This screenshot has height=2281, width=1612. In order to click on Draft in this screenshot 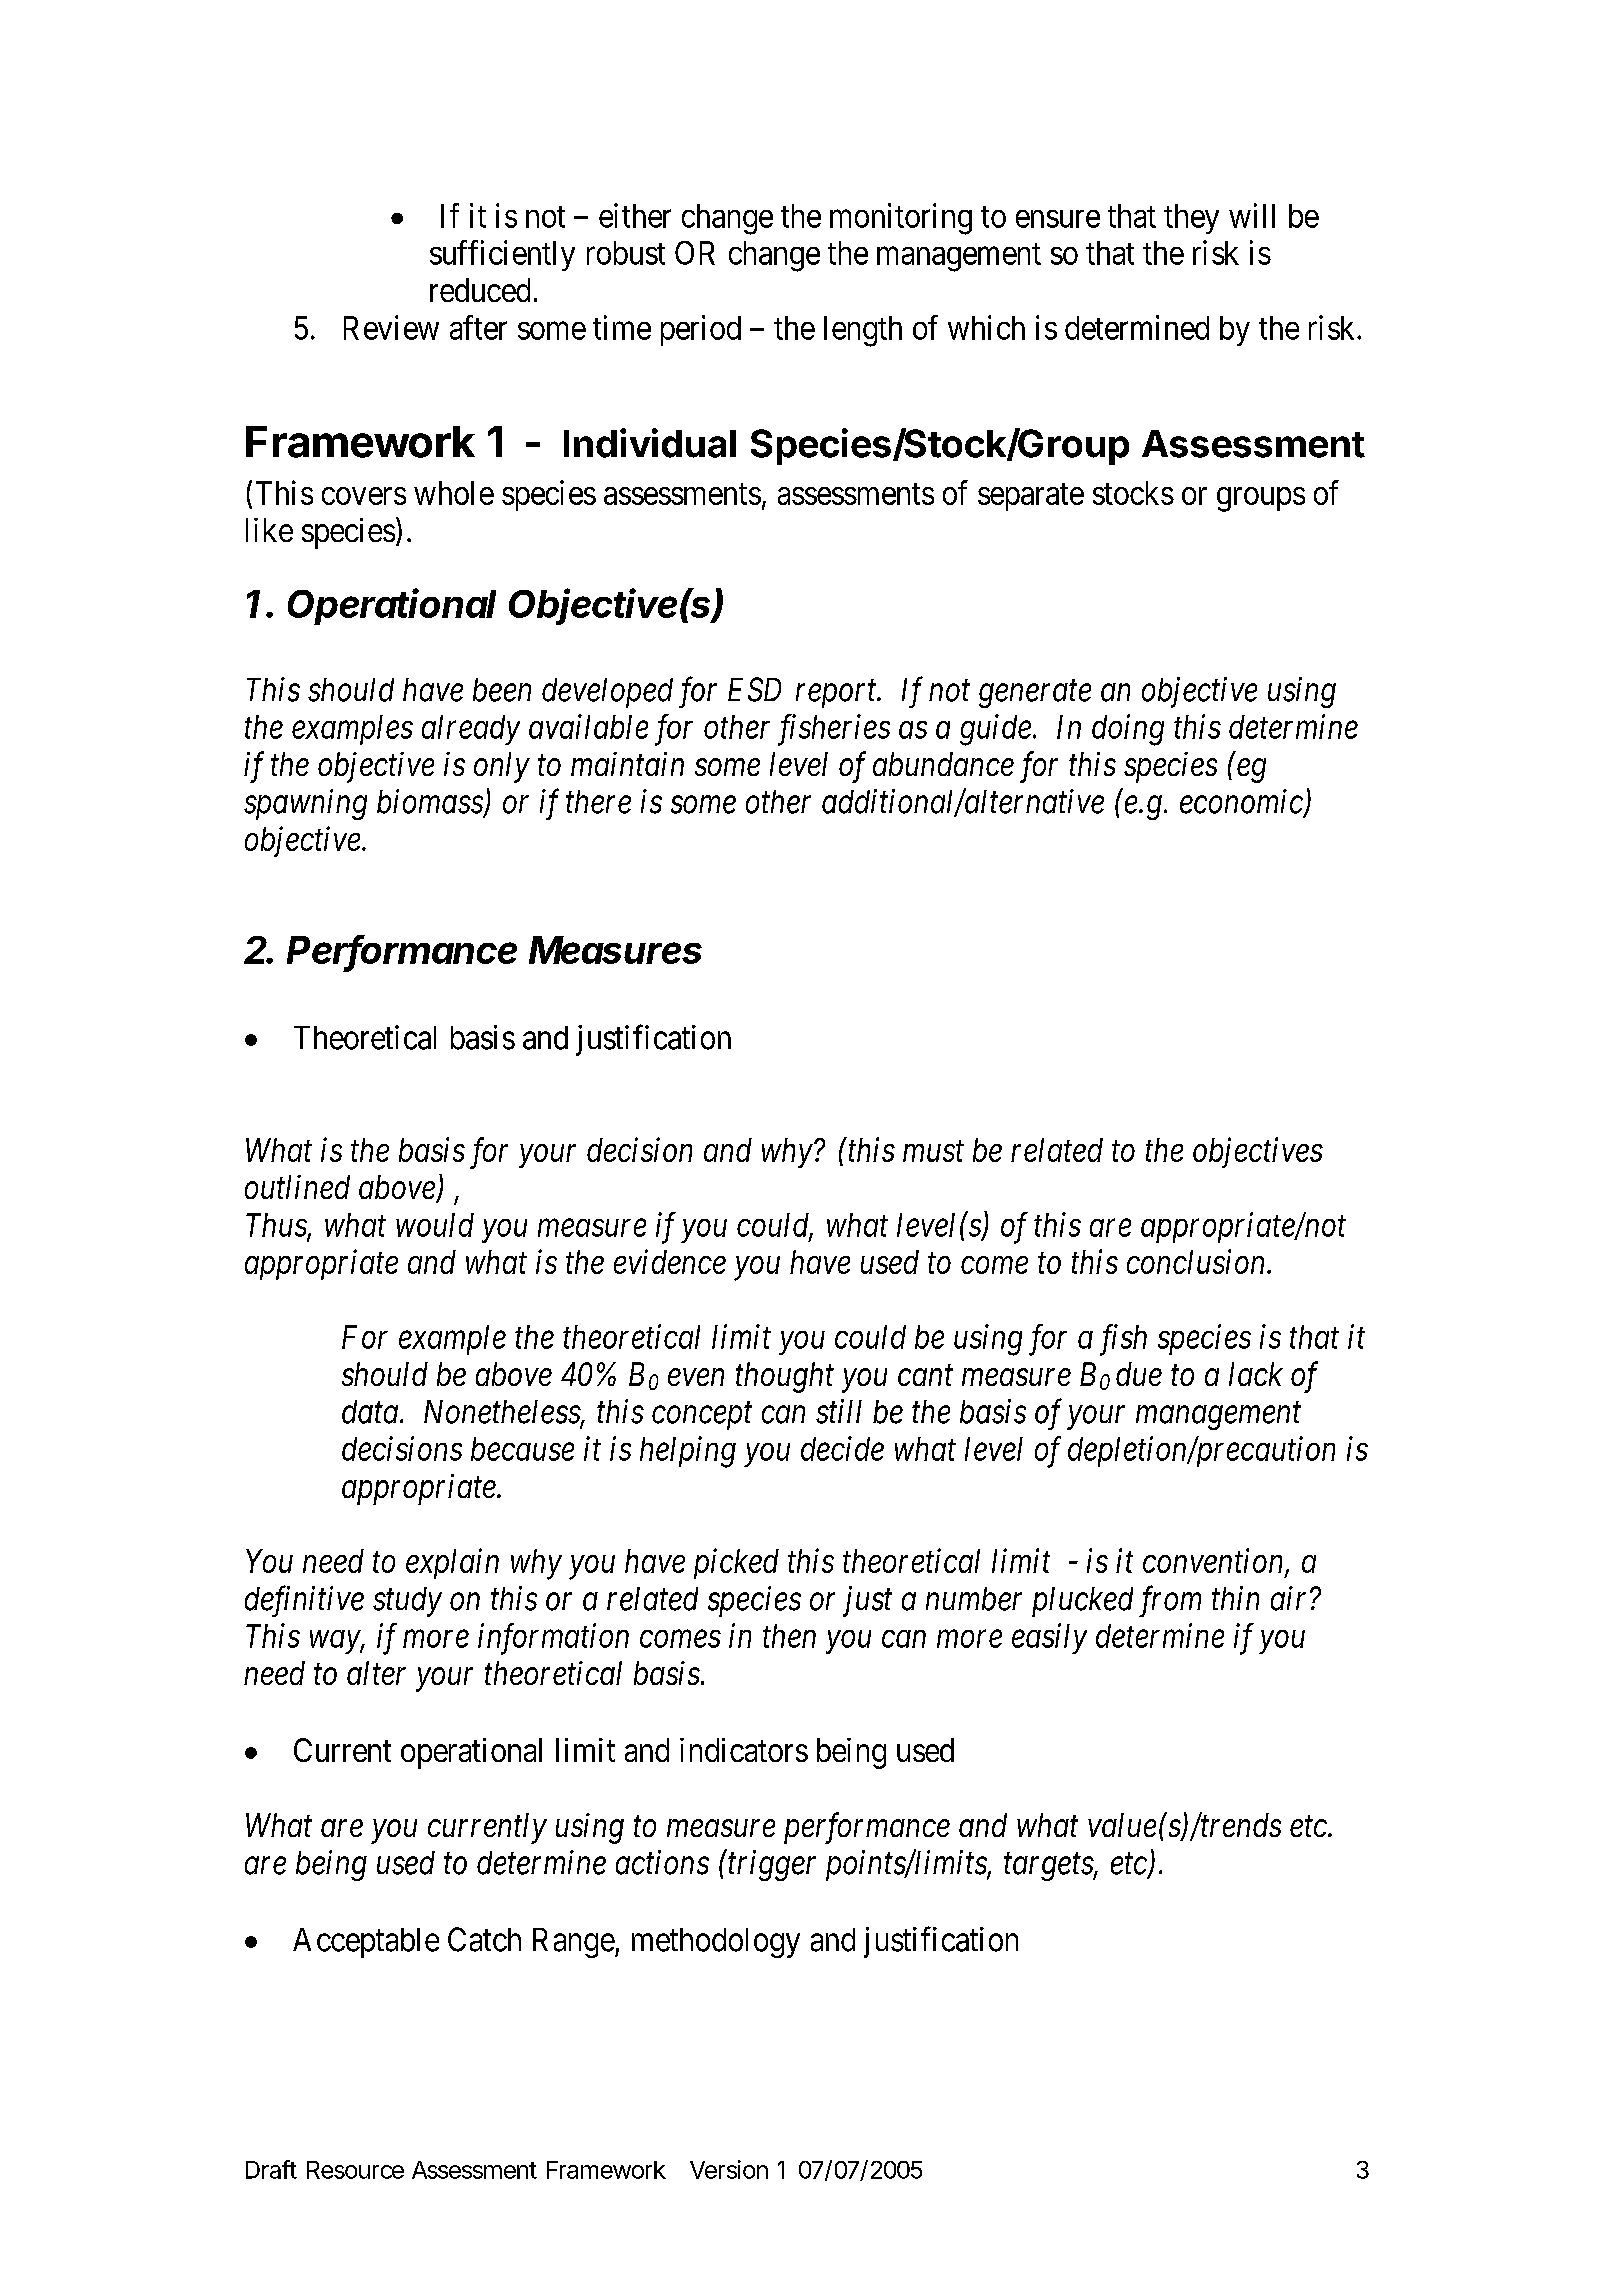, I will do `click(271, 2169)`.
